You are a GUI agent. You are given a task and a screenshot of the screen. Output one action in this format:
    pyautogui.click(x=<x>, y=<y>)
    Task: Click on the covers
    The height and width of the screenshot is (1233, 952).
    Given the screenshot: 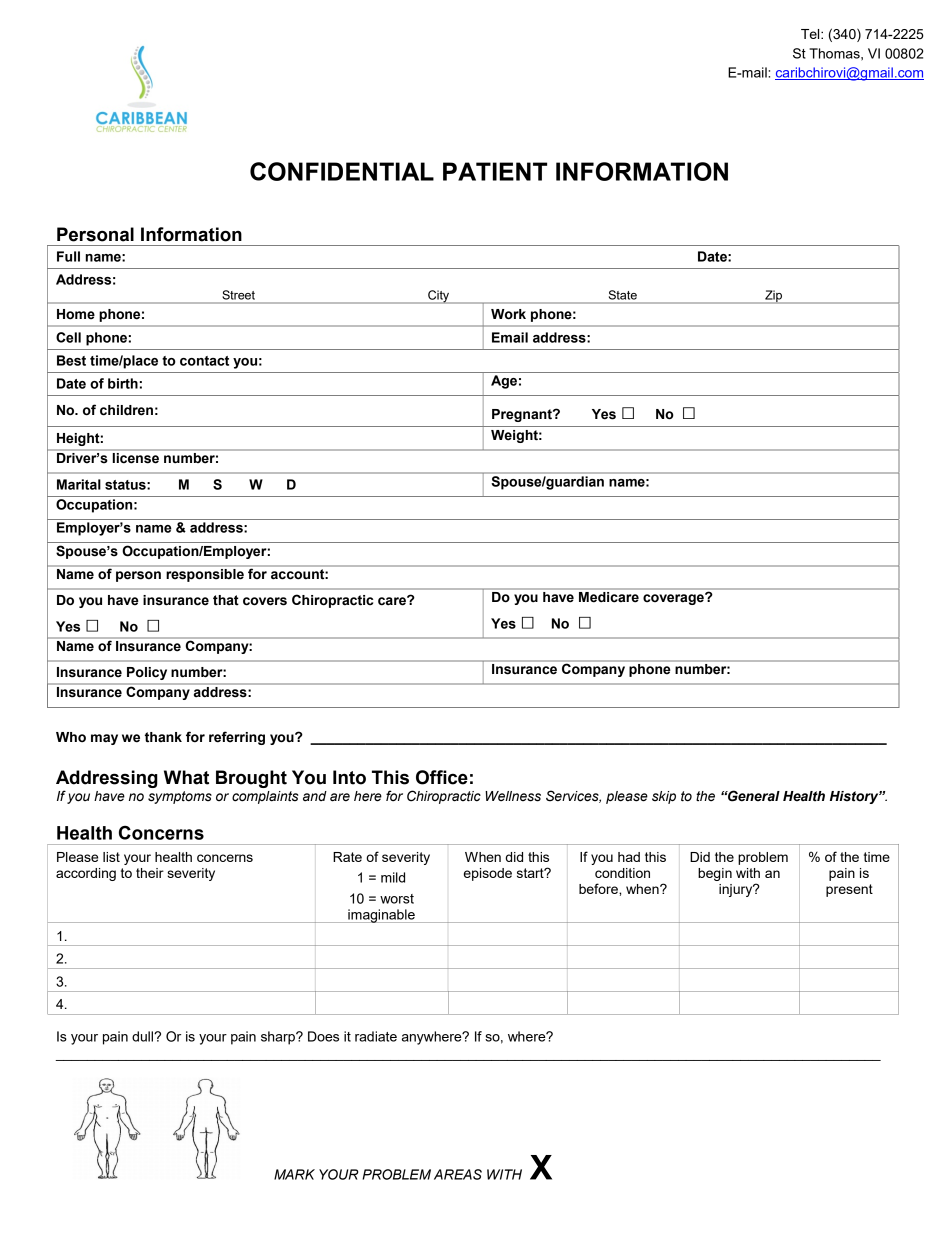 What is the action you would take?
    pyautogui.click(x=265, y=601)
